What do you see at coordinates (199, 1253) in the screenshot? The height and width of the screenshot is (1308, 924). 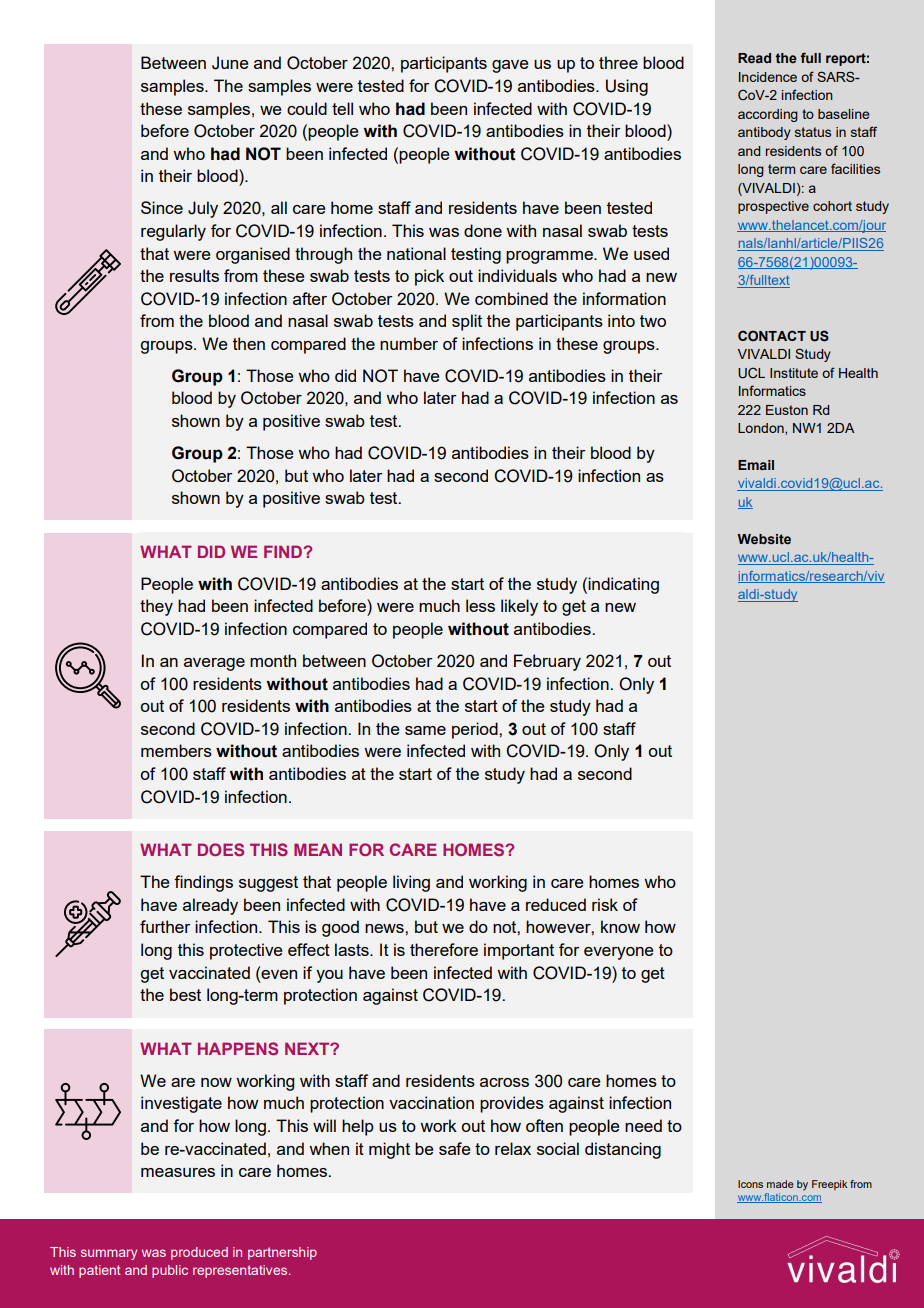 I see `produced` at bounding box center [199, 1253].
